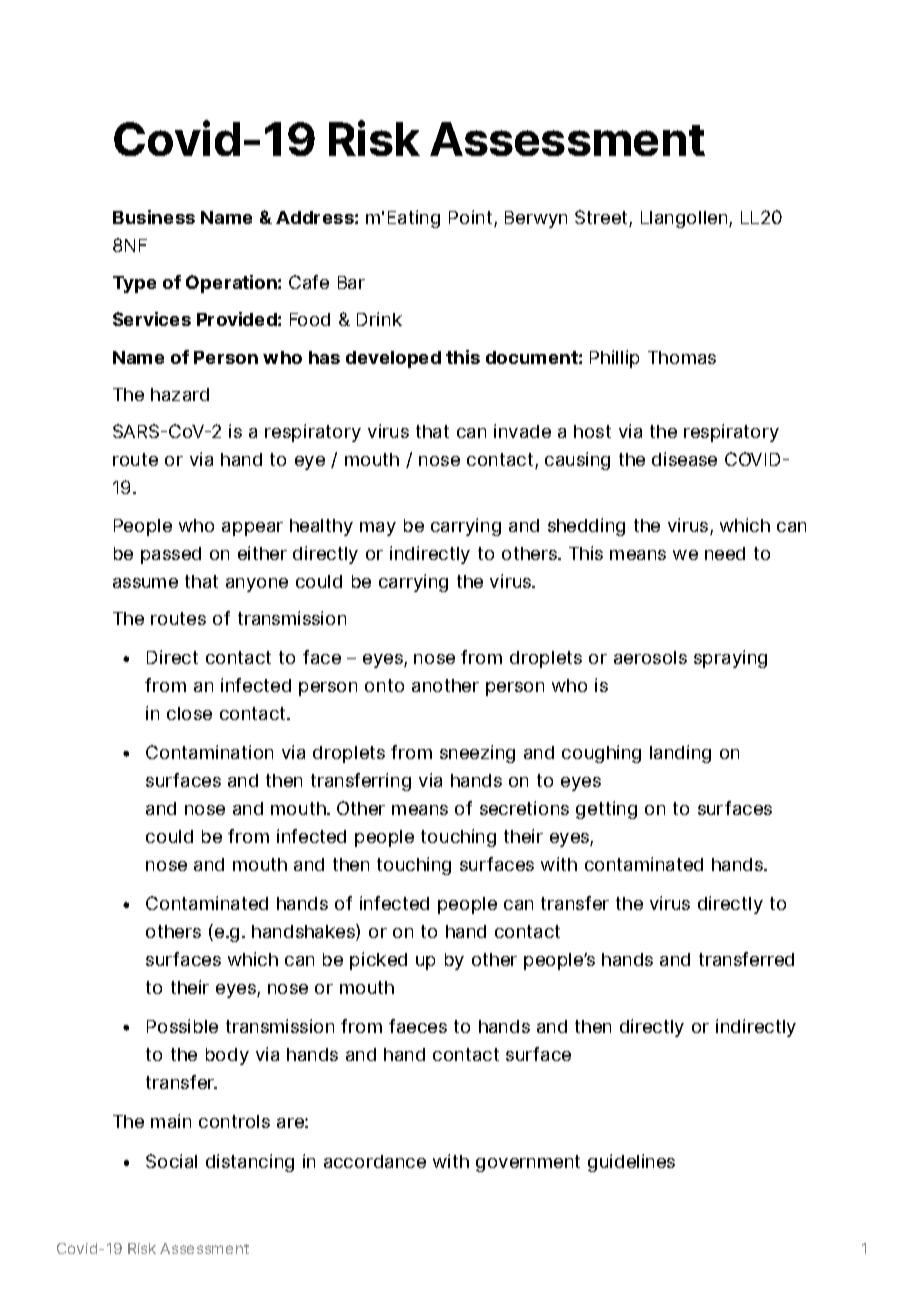 The height and width of the document is (1308, 924). I want to click on appear, so click(252, 529).
